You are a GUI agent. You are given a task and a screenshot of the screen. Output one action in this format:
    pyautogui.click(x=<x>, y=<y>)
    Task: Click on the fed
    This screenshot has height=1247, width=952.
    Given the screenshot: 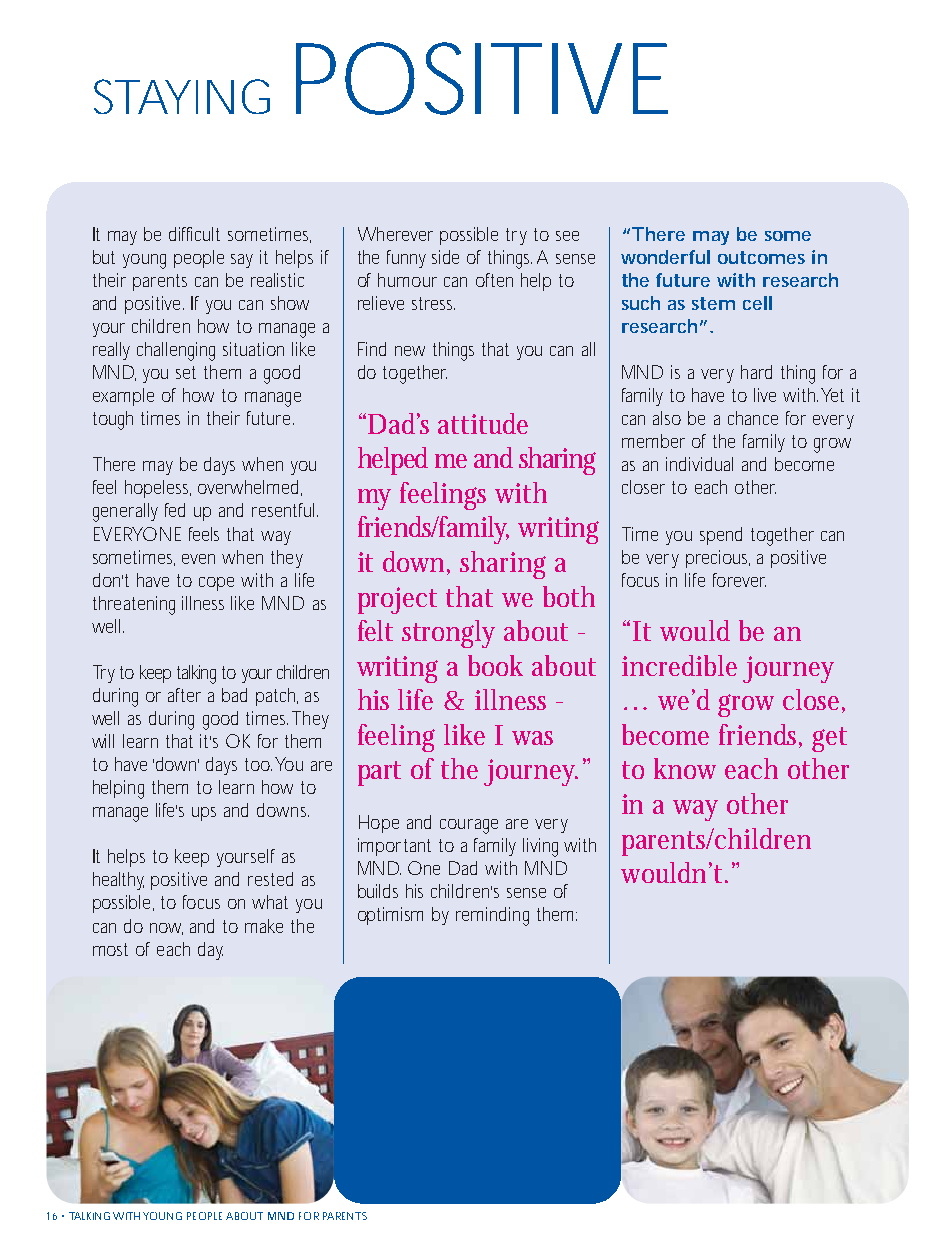 What is the action you would take?
    pyautogui.click(x=175, y=510)
